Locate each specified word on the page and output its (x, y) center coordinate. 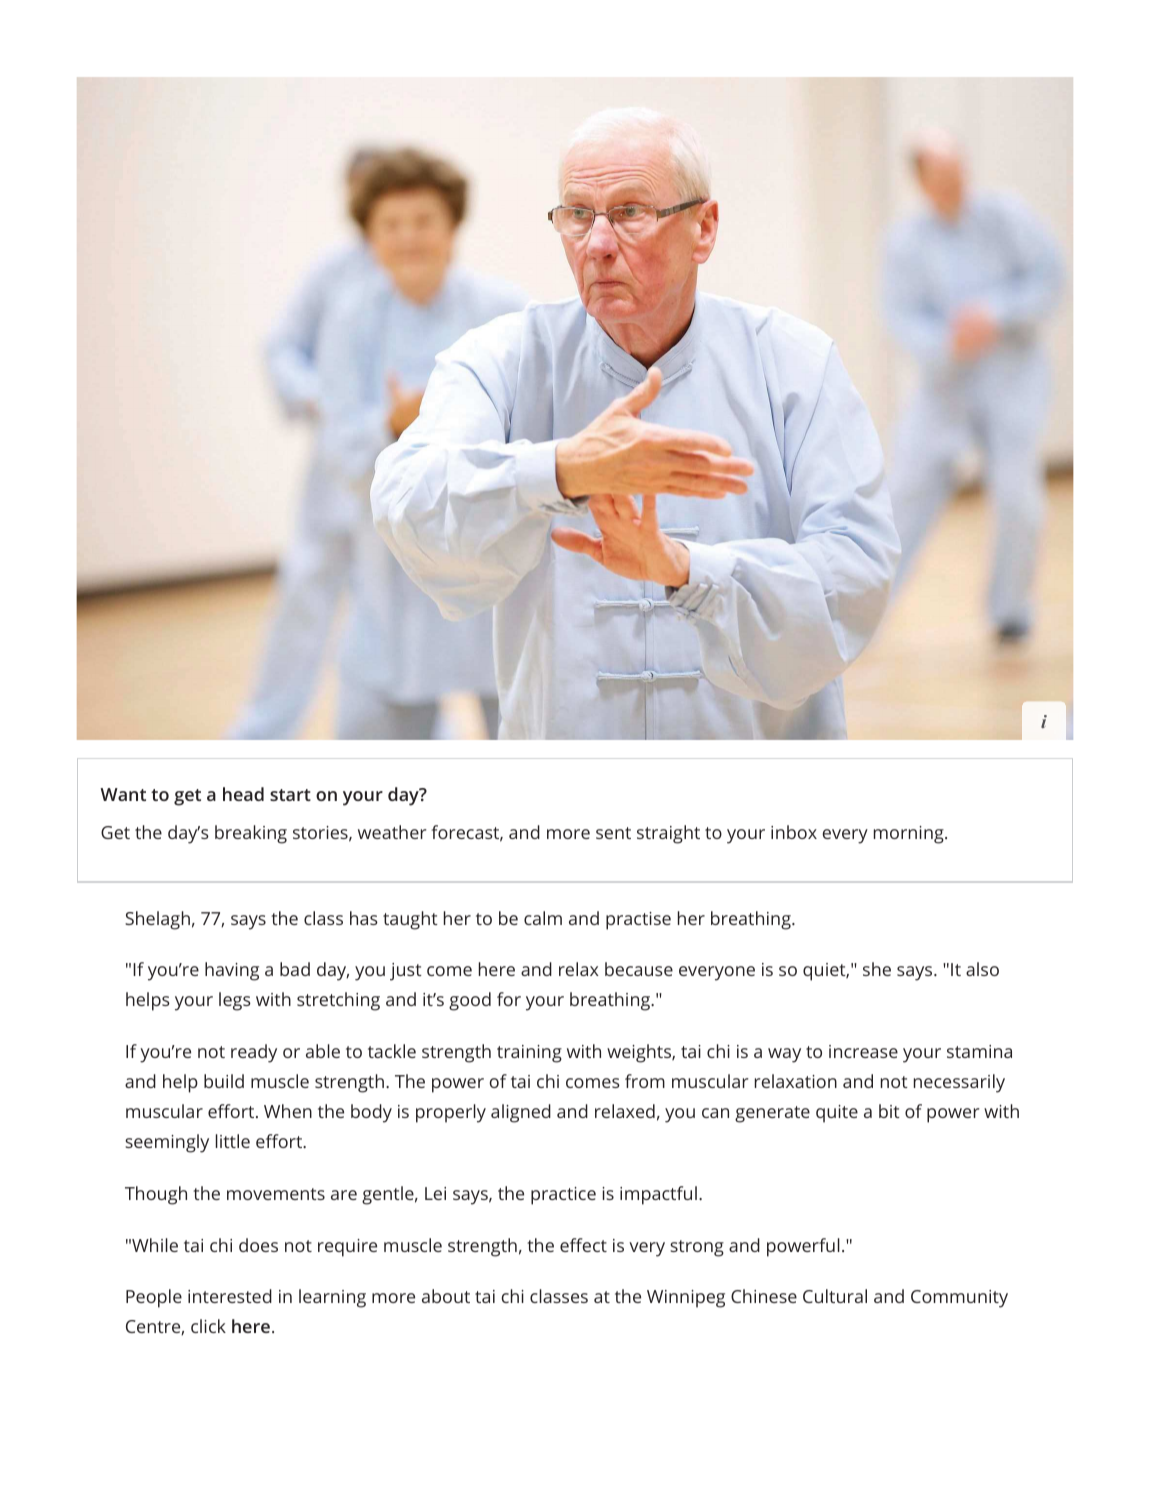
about (446, 1296)
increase (863, 1051)
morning (910, 835)
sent (613, 833)
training (529, 1054)
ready (254, 1053)
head (243, 794)
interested (230, 1296)
